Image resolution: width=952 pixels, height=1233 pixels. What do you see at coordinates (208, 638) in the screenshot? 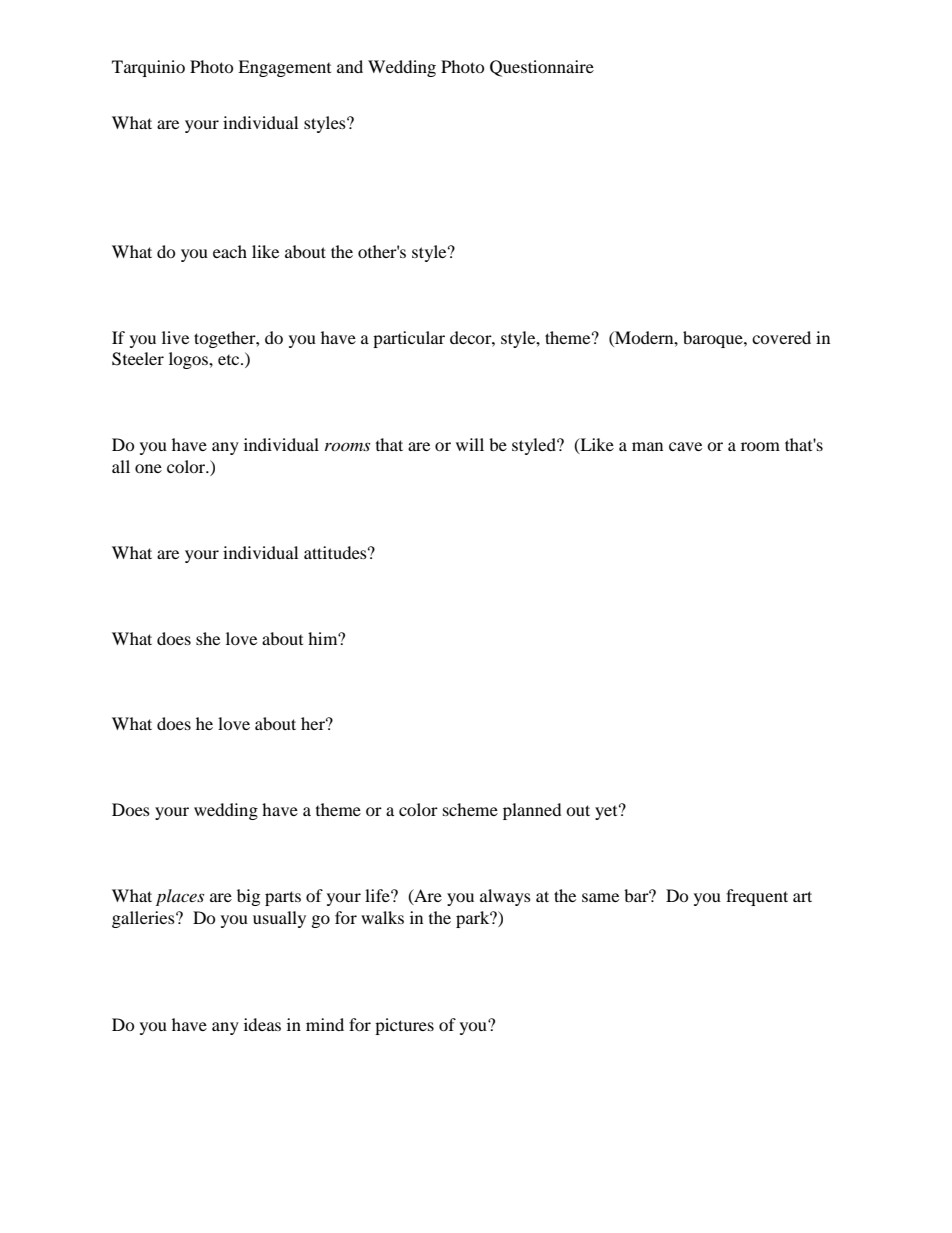
I see `she` at bounding box center [208, 638].
